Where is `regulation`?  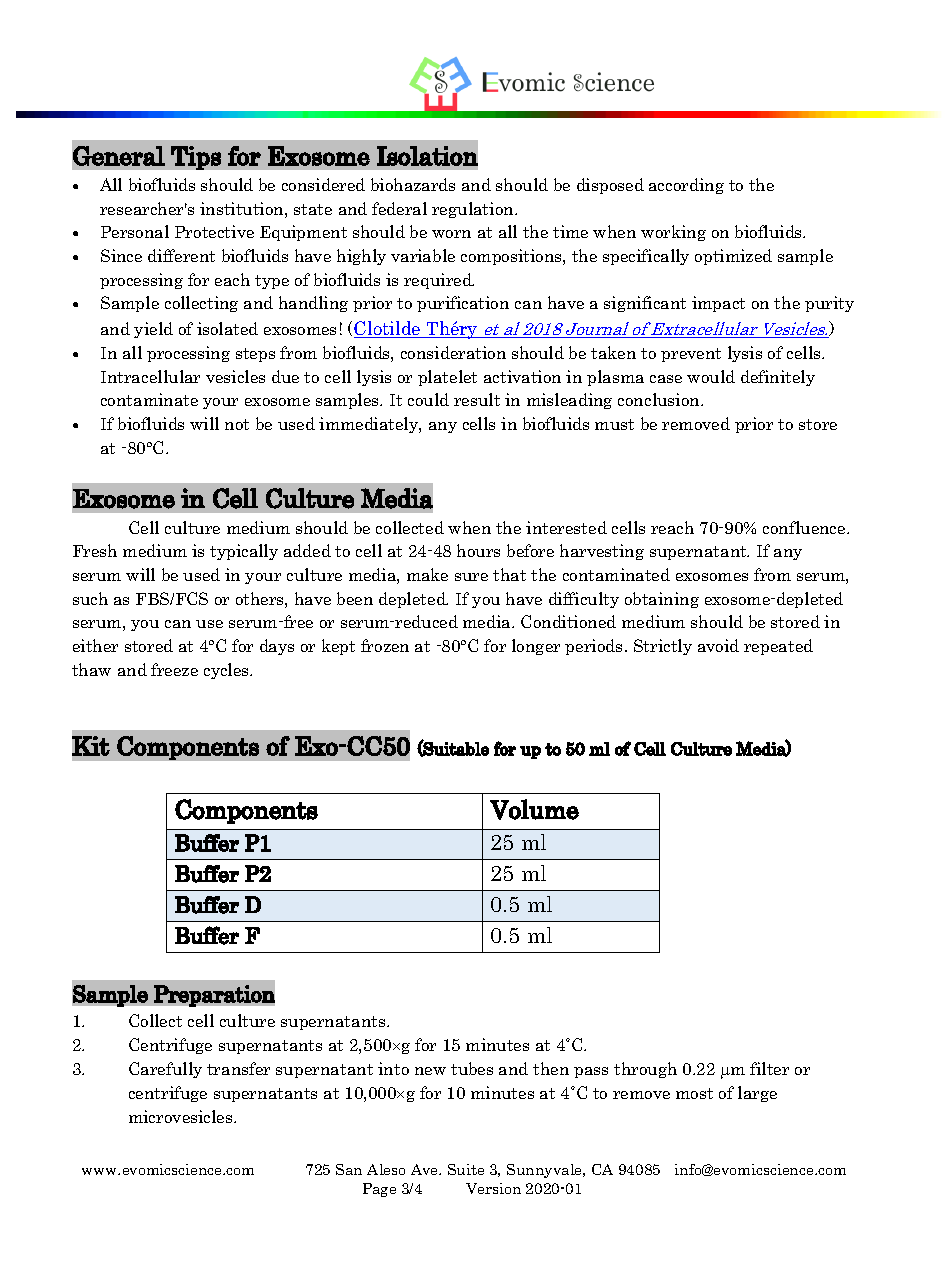 regulation is located at coordinates (474, 210).
